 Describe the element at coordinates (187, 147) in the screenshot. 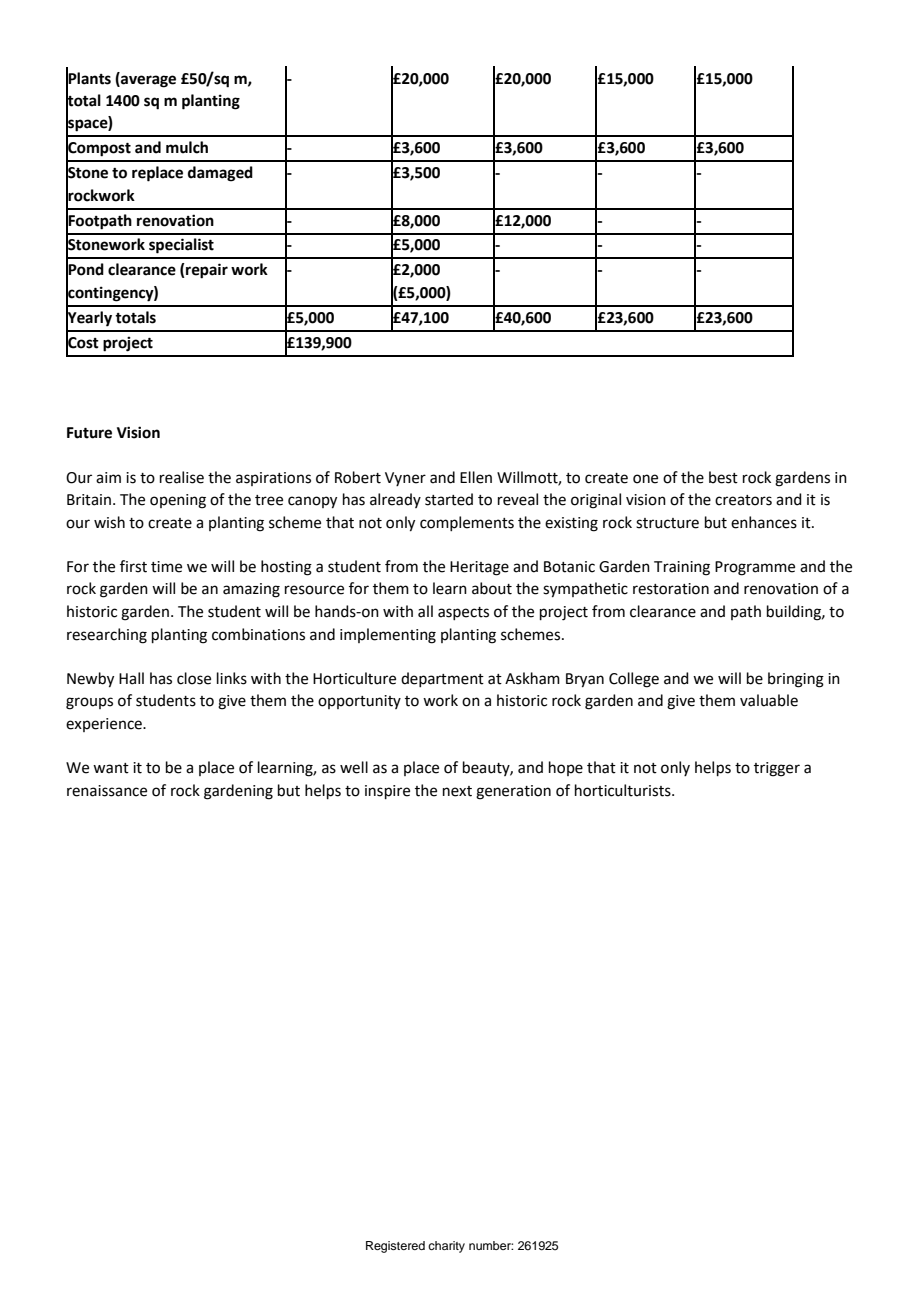

I see `mulch` at that location.
